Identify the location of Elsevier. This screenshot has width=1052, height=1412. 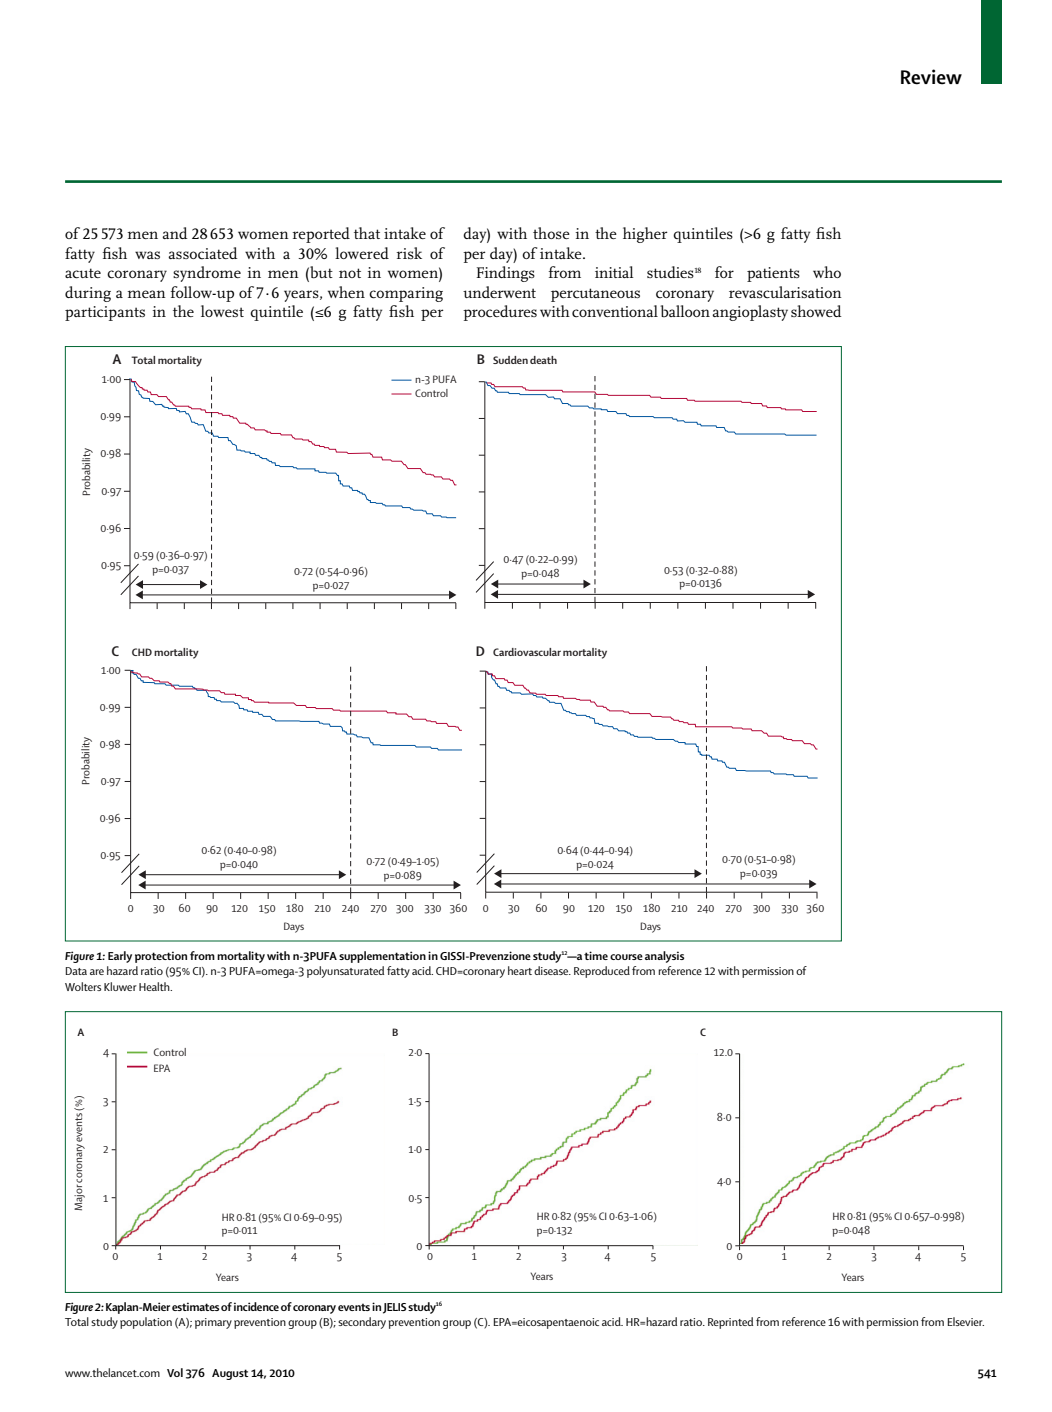
(966, 1321).
